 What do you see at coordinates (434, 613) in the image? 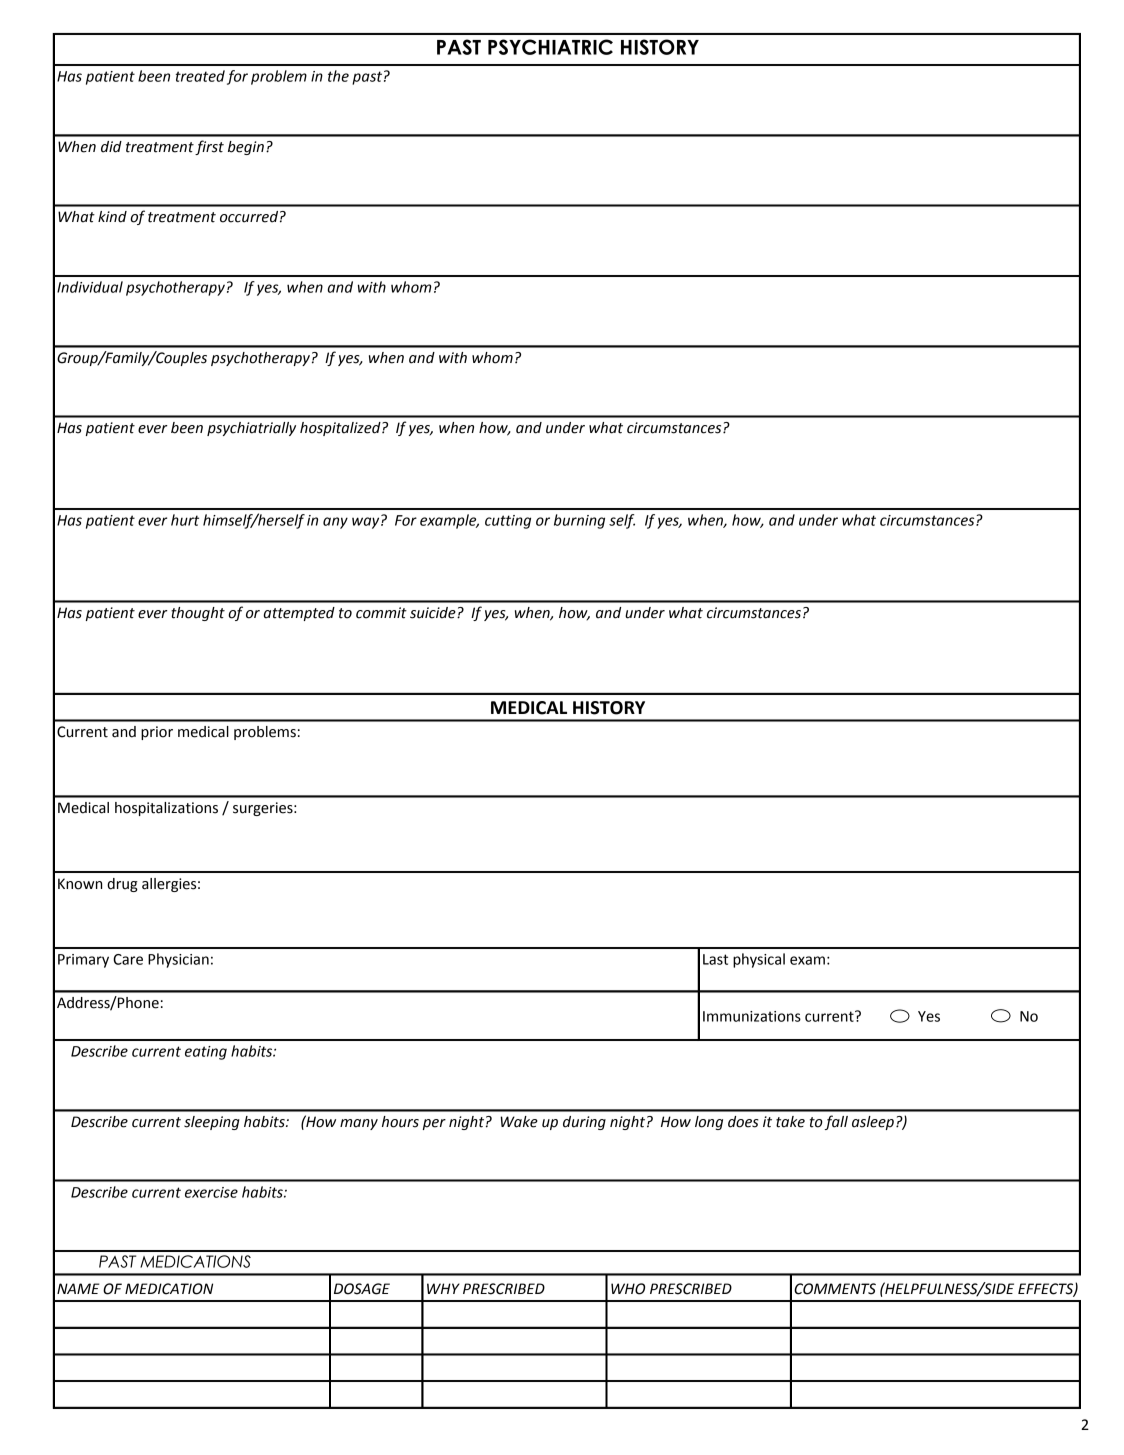
I see `suicide` at bounding box center [434, 613].
